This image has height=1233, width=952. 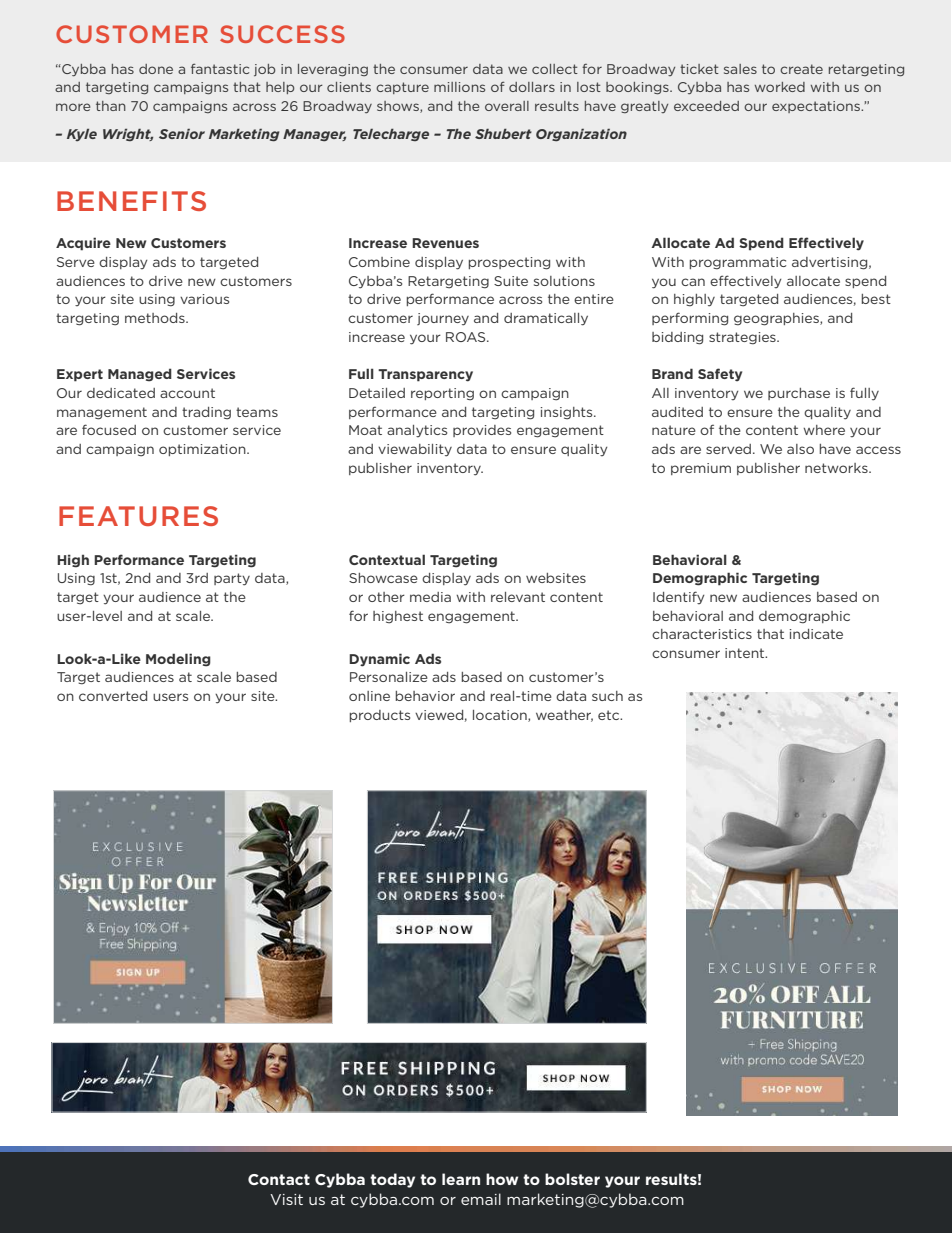 What do you see at coordinates (156, 69) in the image?
I see `done` at bounding box center [156, 69].
